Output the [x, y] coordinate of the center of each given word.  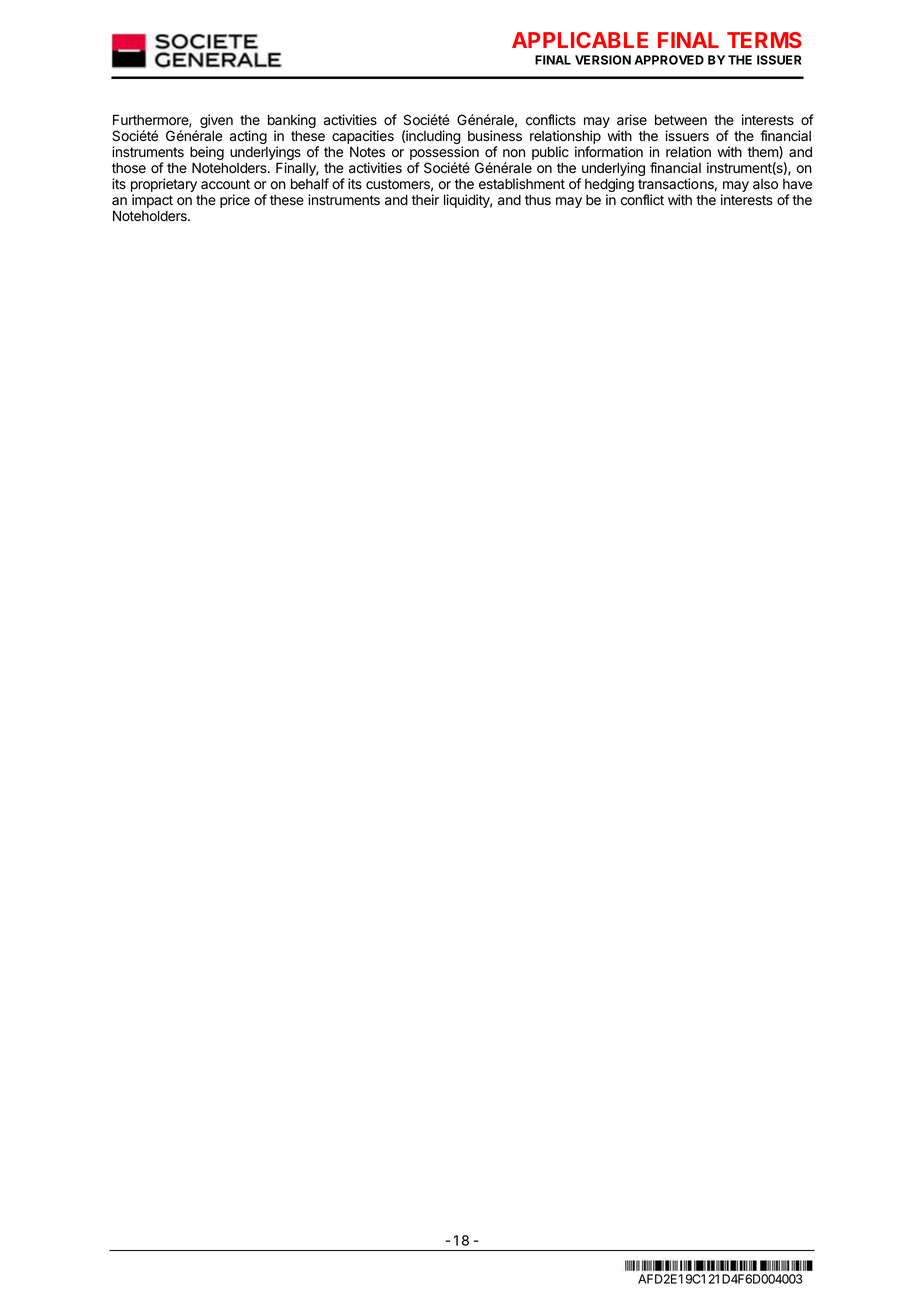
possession [444, 153]
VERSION [603, 60]
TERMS [764, 40]
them [764, 152]
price [235, 201]
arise [632, 120]
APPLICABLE [580, 40]
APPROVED [669, 60]
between [681, 120]
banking [292, 122]
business [495, 135]
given [216, 121]
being [207, 154]
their [425, 200]
